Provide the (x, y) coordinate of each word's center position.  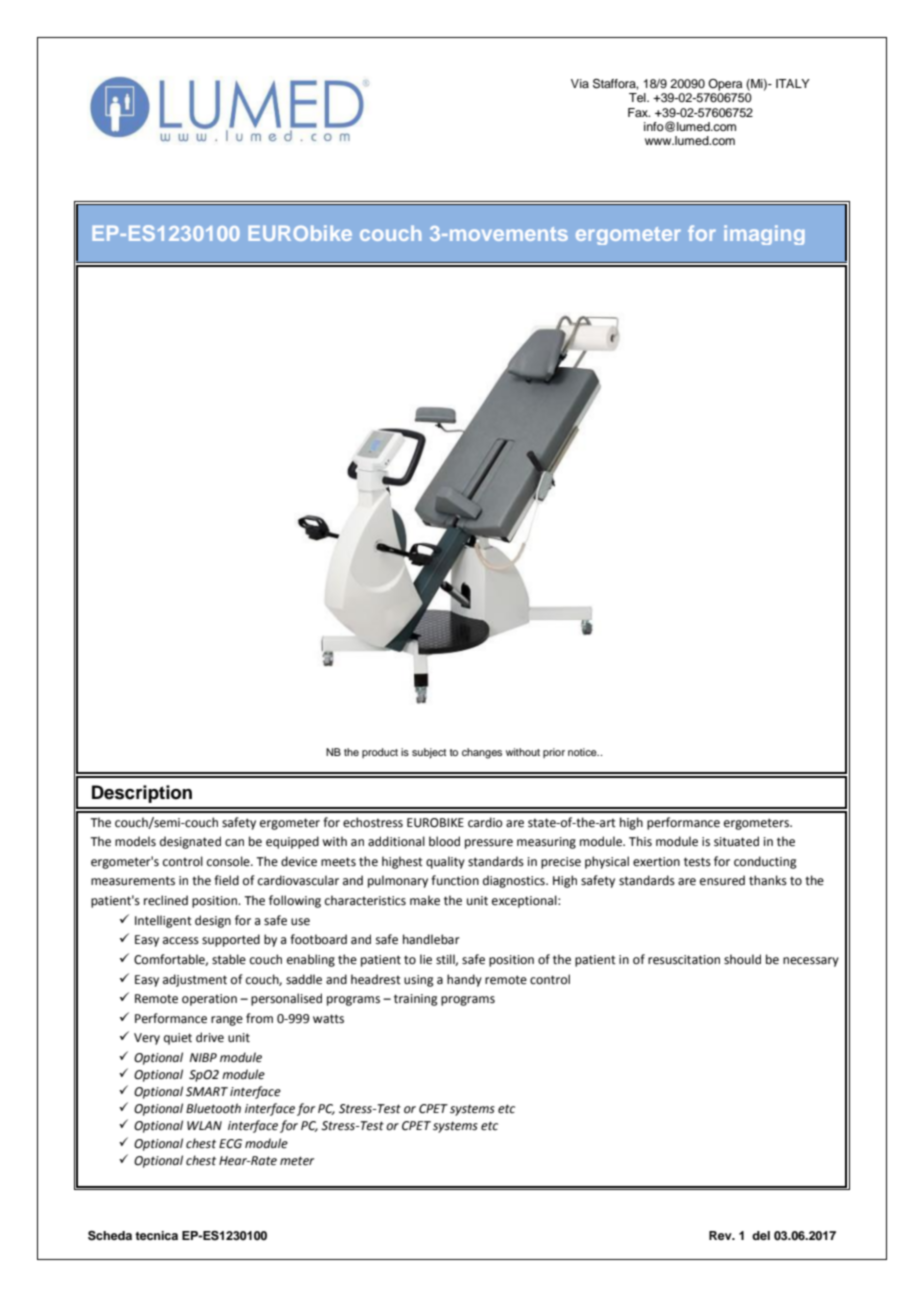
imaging (764, 235)
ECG (230, 1144)
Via (580, 83)
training (416, 1000)
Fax (639, 112)
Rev (721, 1235)
